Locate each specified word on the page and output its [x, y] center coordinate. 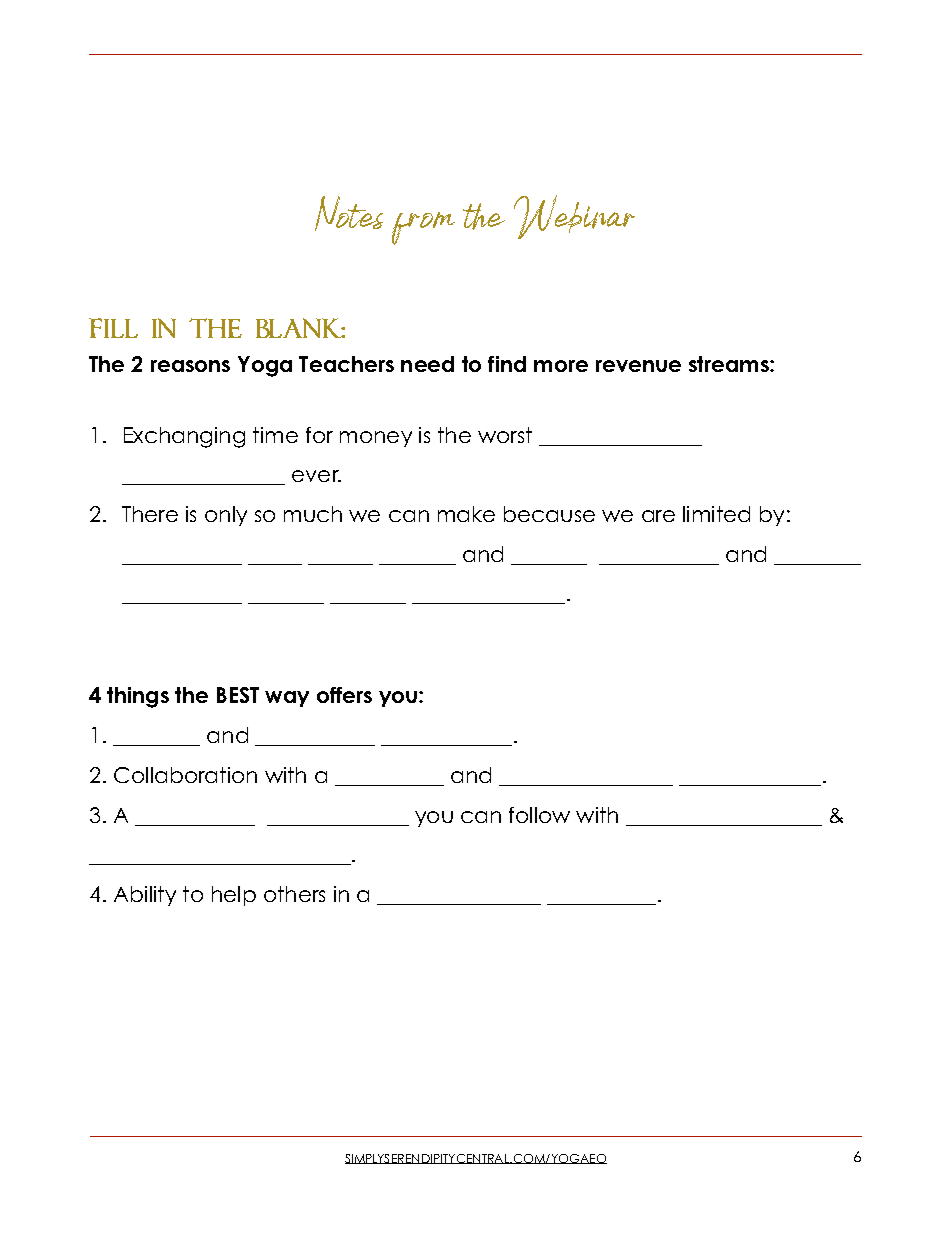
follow [539, 815]
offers [344, 695]
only [226, 516]
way [287, 699]
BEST [238, 695]
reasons [190, 366]
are [658, 516]
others [294, 894]
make [466, 514]
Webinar [574, 217]
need [427, 364]
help [234, 896]
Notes [349, 213]
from [423, 228]
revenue [638, 366]
